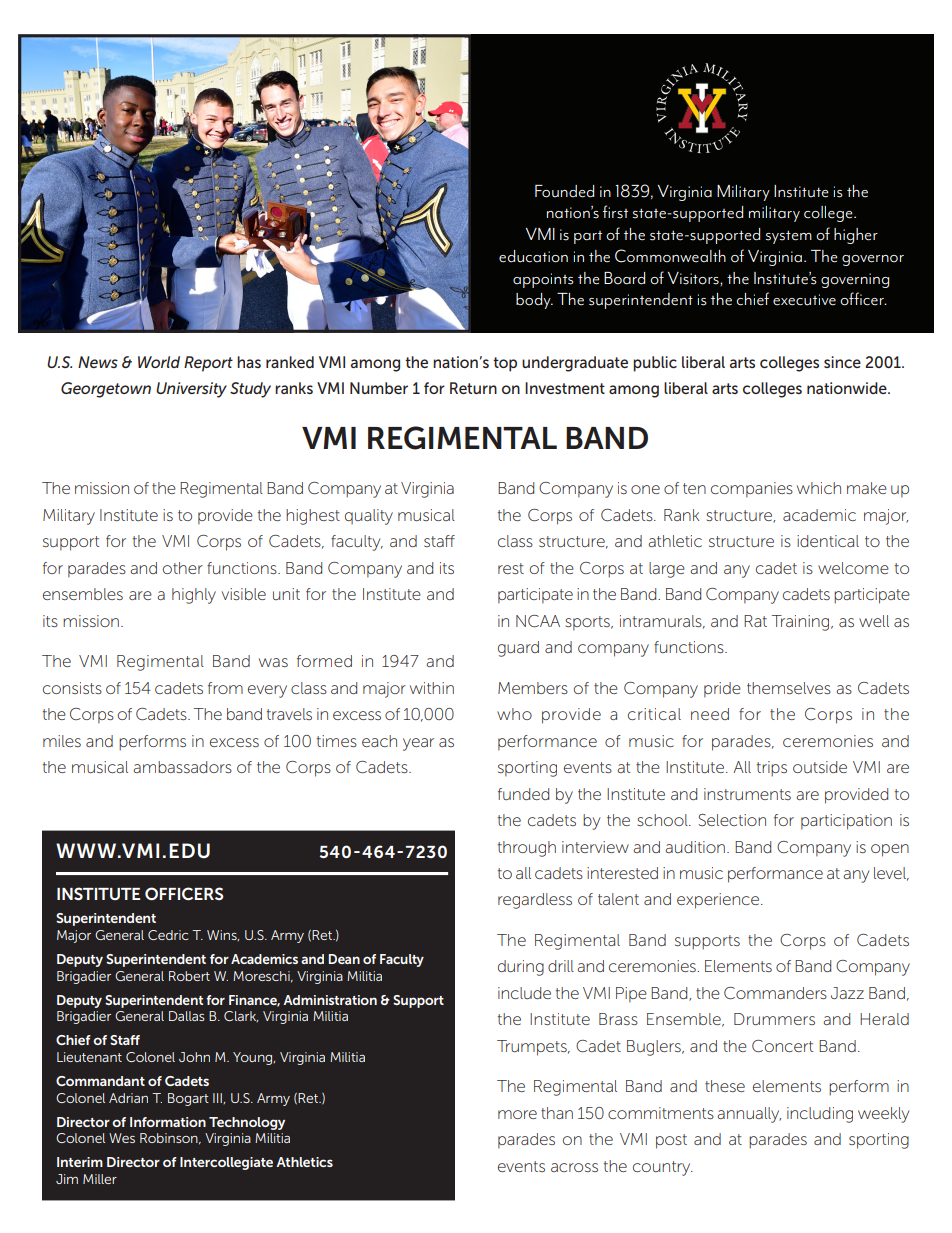 The width and height of the screenshot is (952, 1233). Describe the element at coordinates (533, 256) in the screenshot. I see `education` at that location.
